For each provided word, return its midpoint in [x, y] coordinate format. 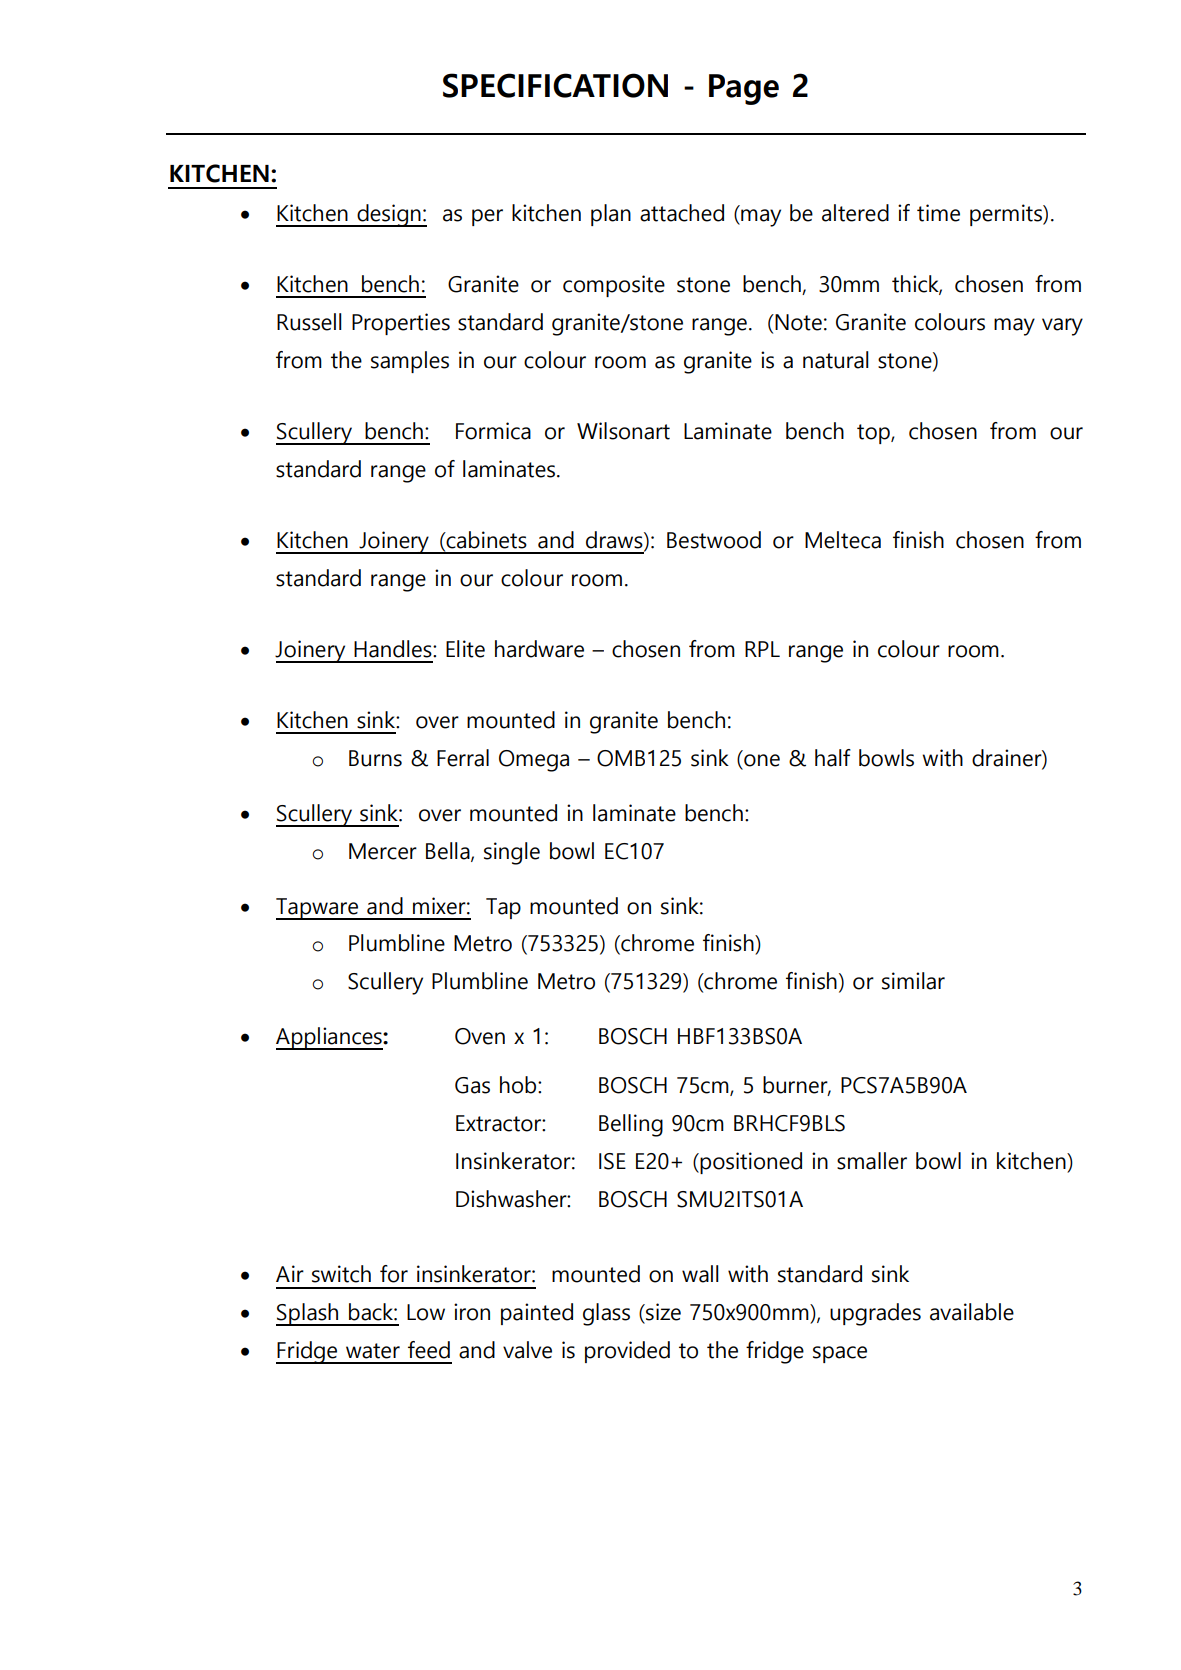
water [373, 1351]
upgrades [875, 1314]
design [389, 215]
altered [855, 213]
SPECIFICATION [555, 85]
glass [606, 1314]
